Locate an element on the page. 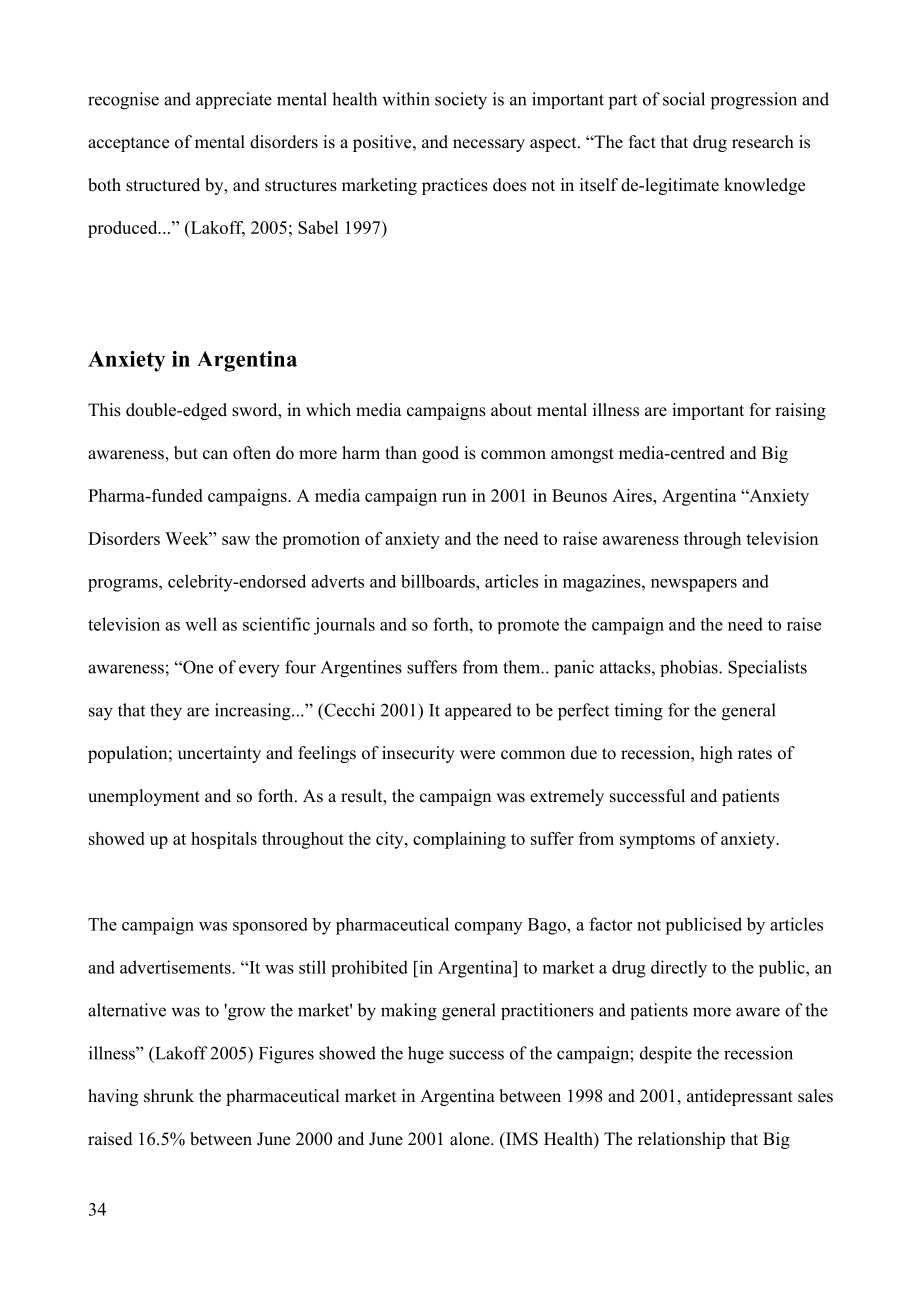 This image has height=1308, width=924. research is located at coordinates (763, 142).
